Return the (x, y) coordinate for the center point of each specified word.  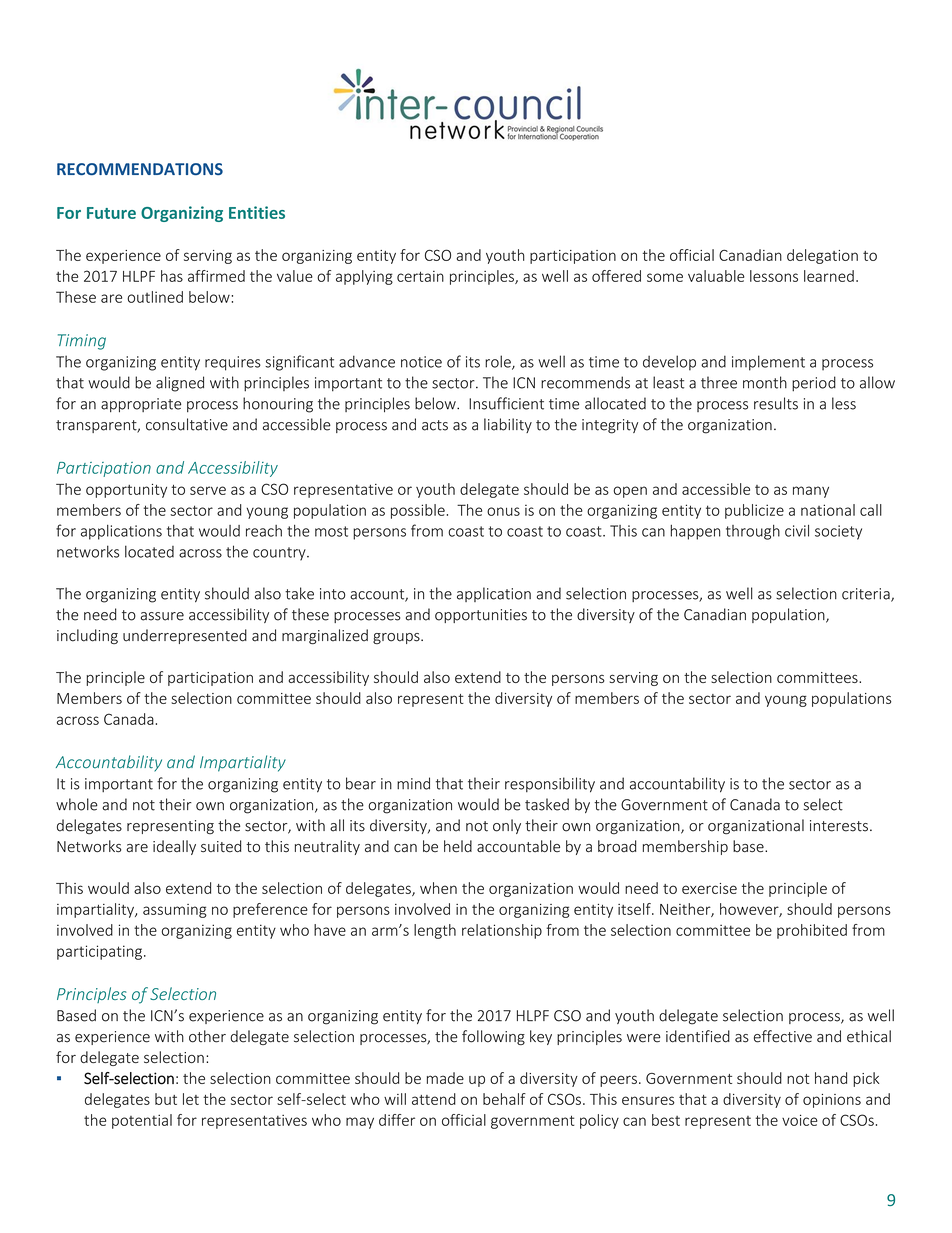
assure (162, 616)
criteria (867, 595)
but (166, 1099)
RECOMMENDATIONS (140, 169)
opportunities (481, 616)
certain (420, 276)
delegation (822, 256)
